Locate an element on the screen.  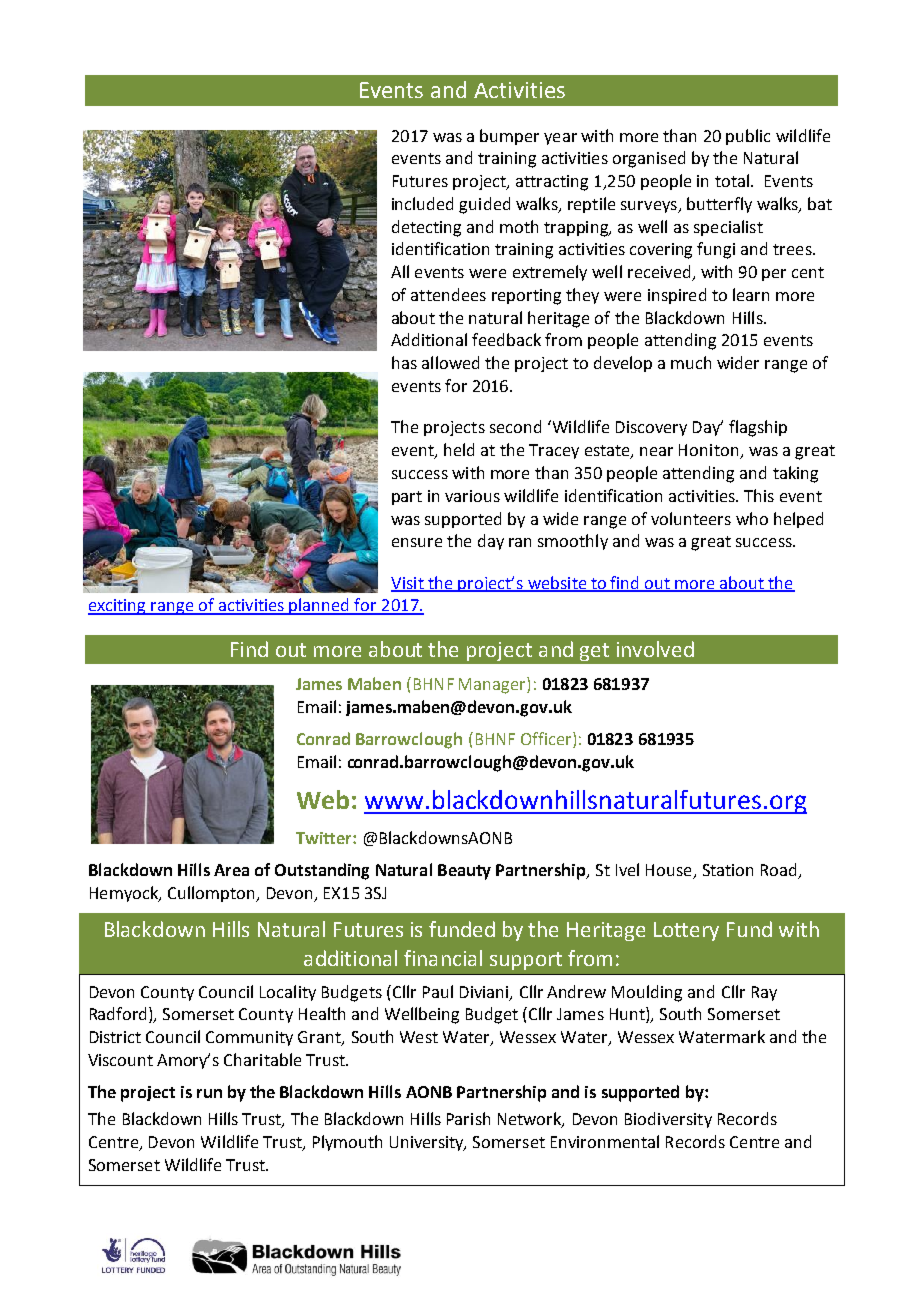
run is located at coordinates (209, 1093).
